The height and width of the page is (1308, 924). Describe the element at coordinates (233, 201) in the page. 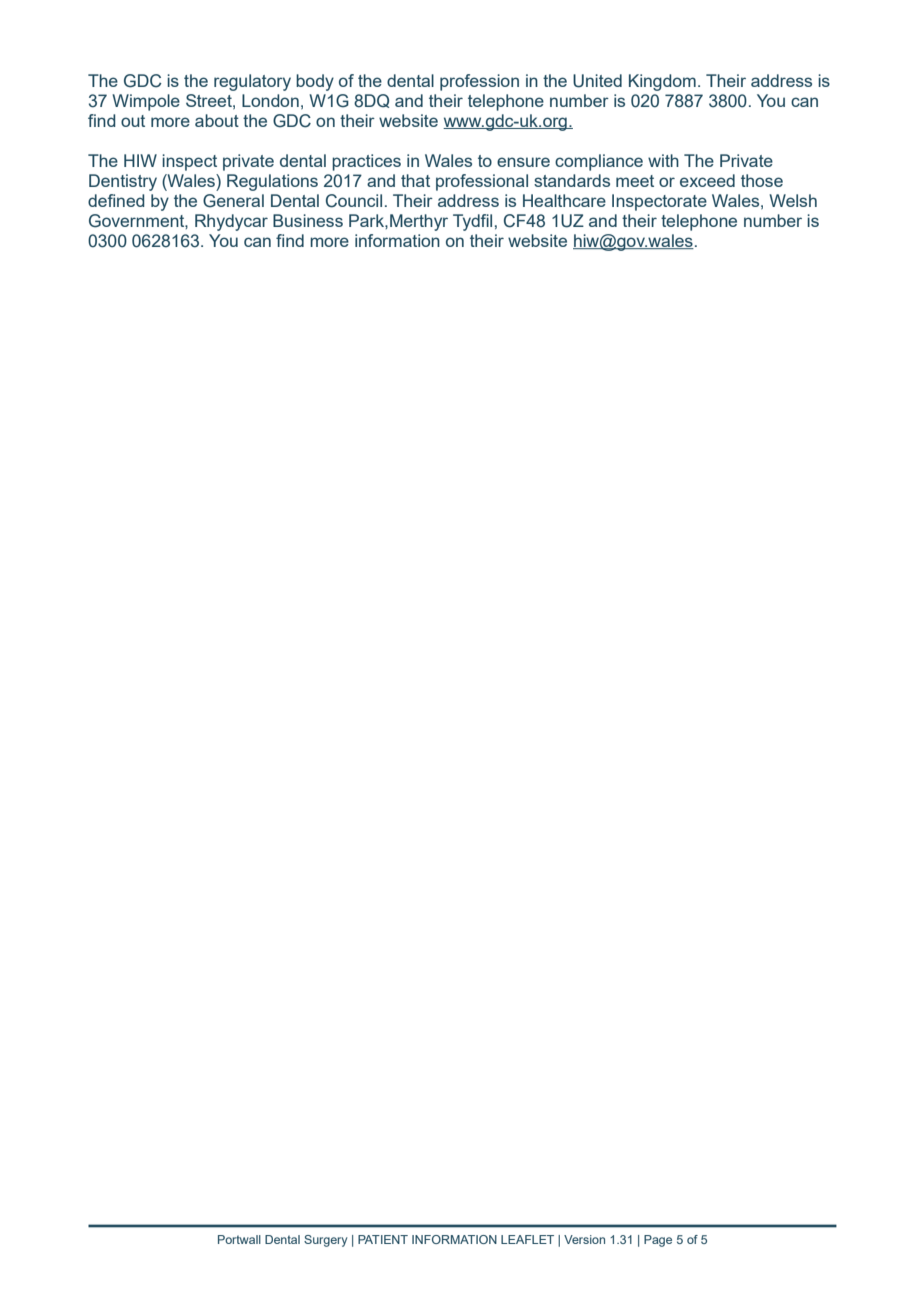

I see `General` at that location.
